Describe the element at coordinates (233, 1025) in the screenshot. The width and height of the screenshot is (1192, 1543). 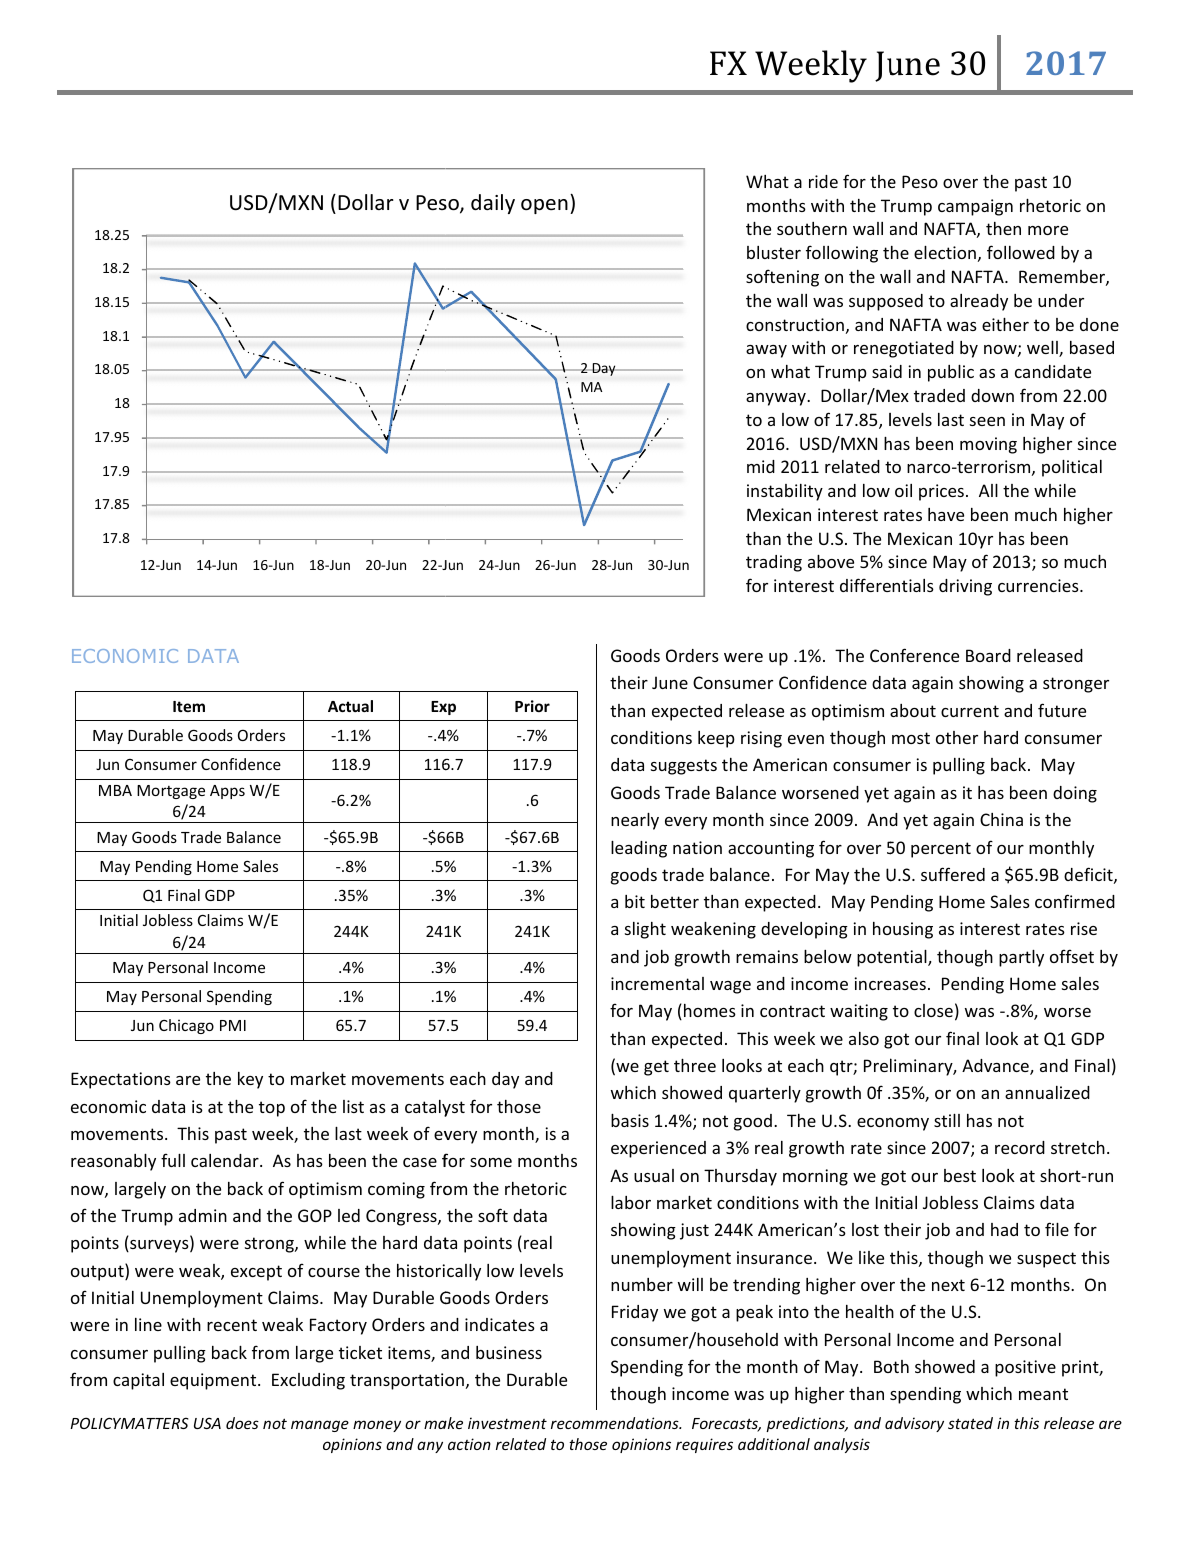
I see `PMI` at that location.
